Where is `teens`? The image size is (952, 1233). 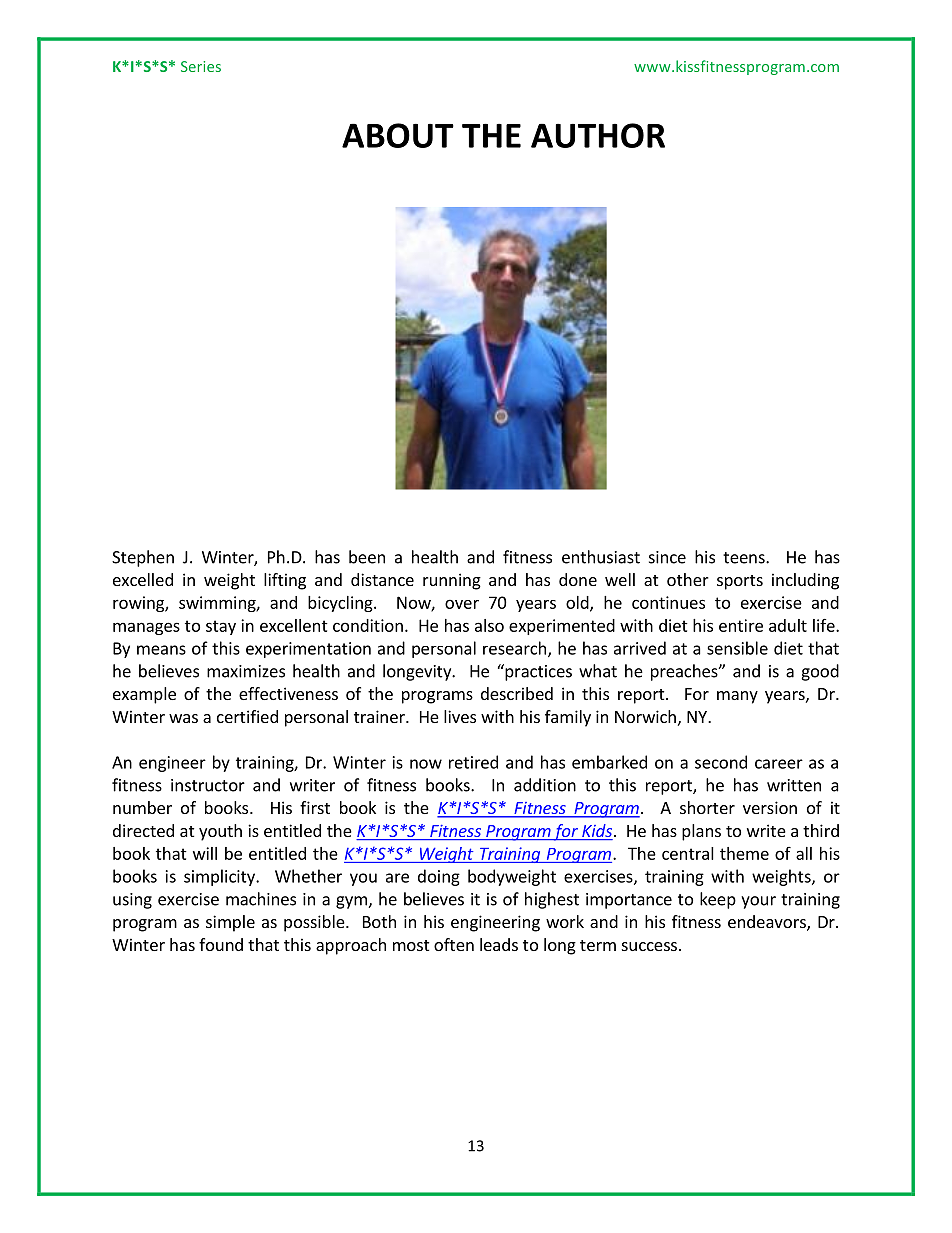
teens is located at coordinates (745, 558).
